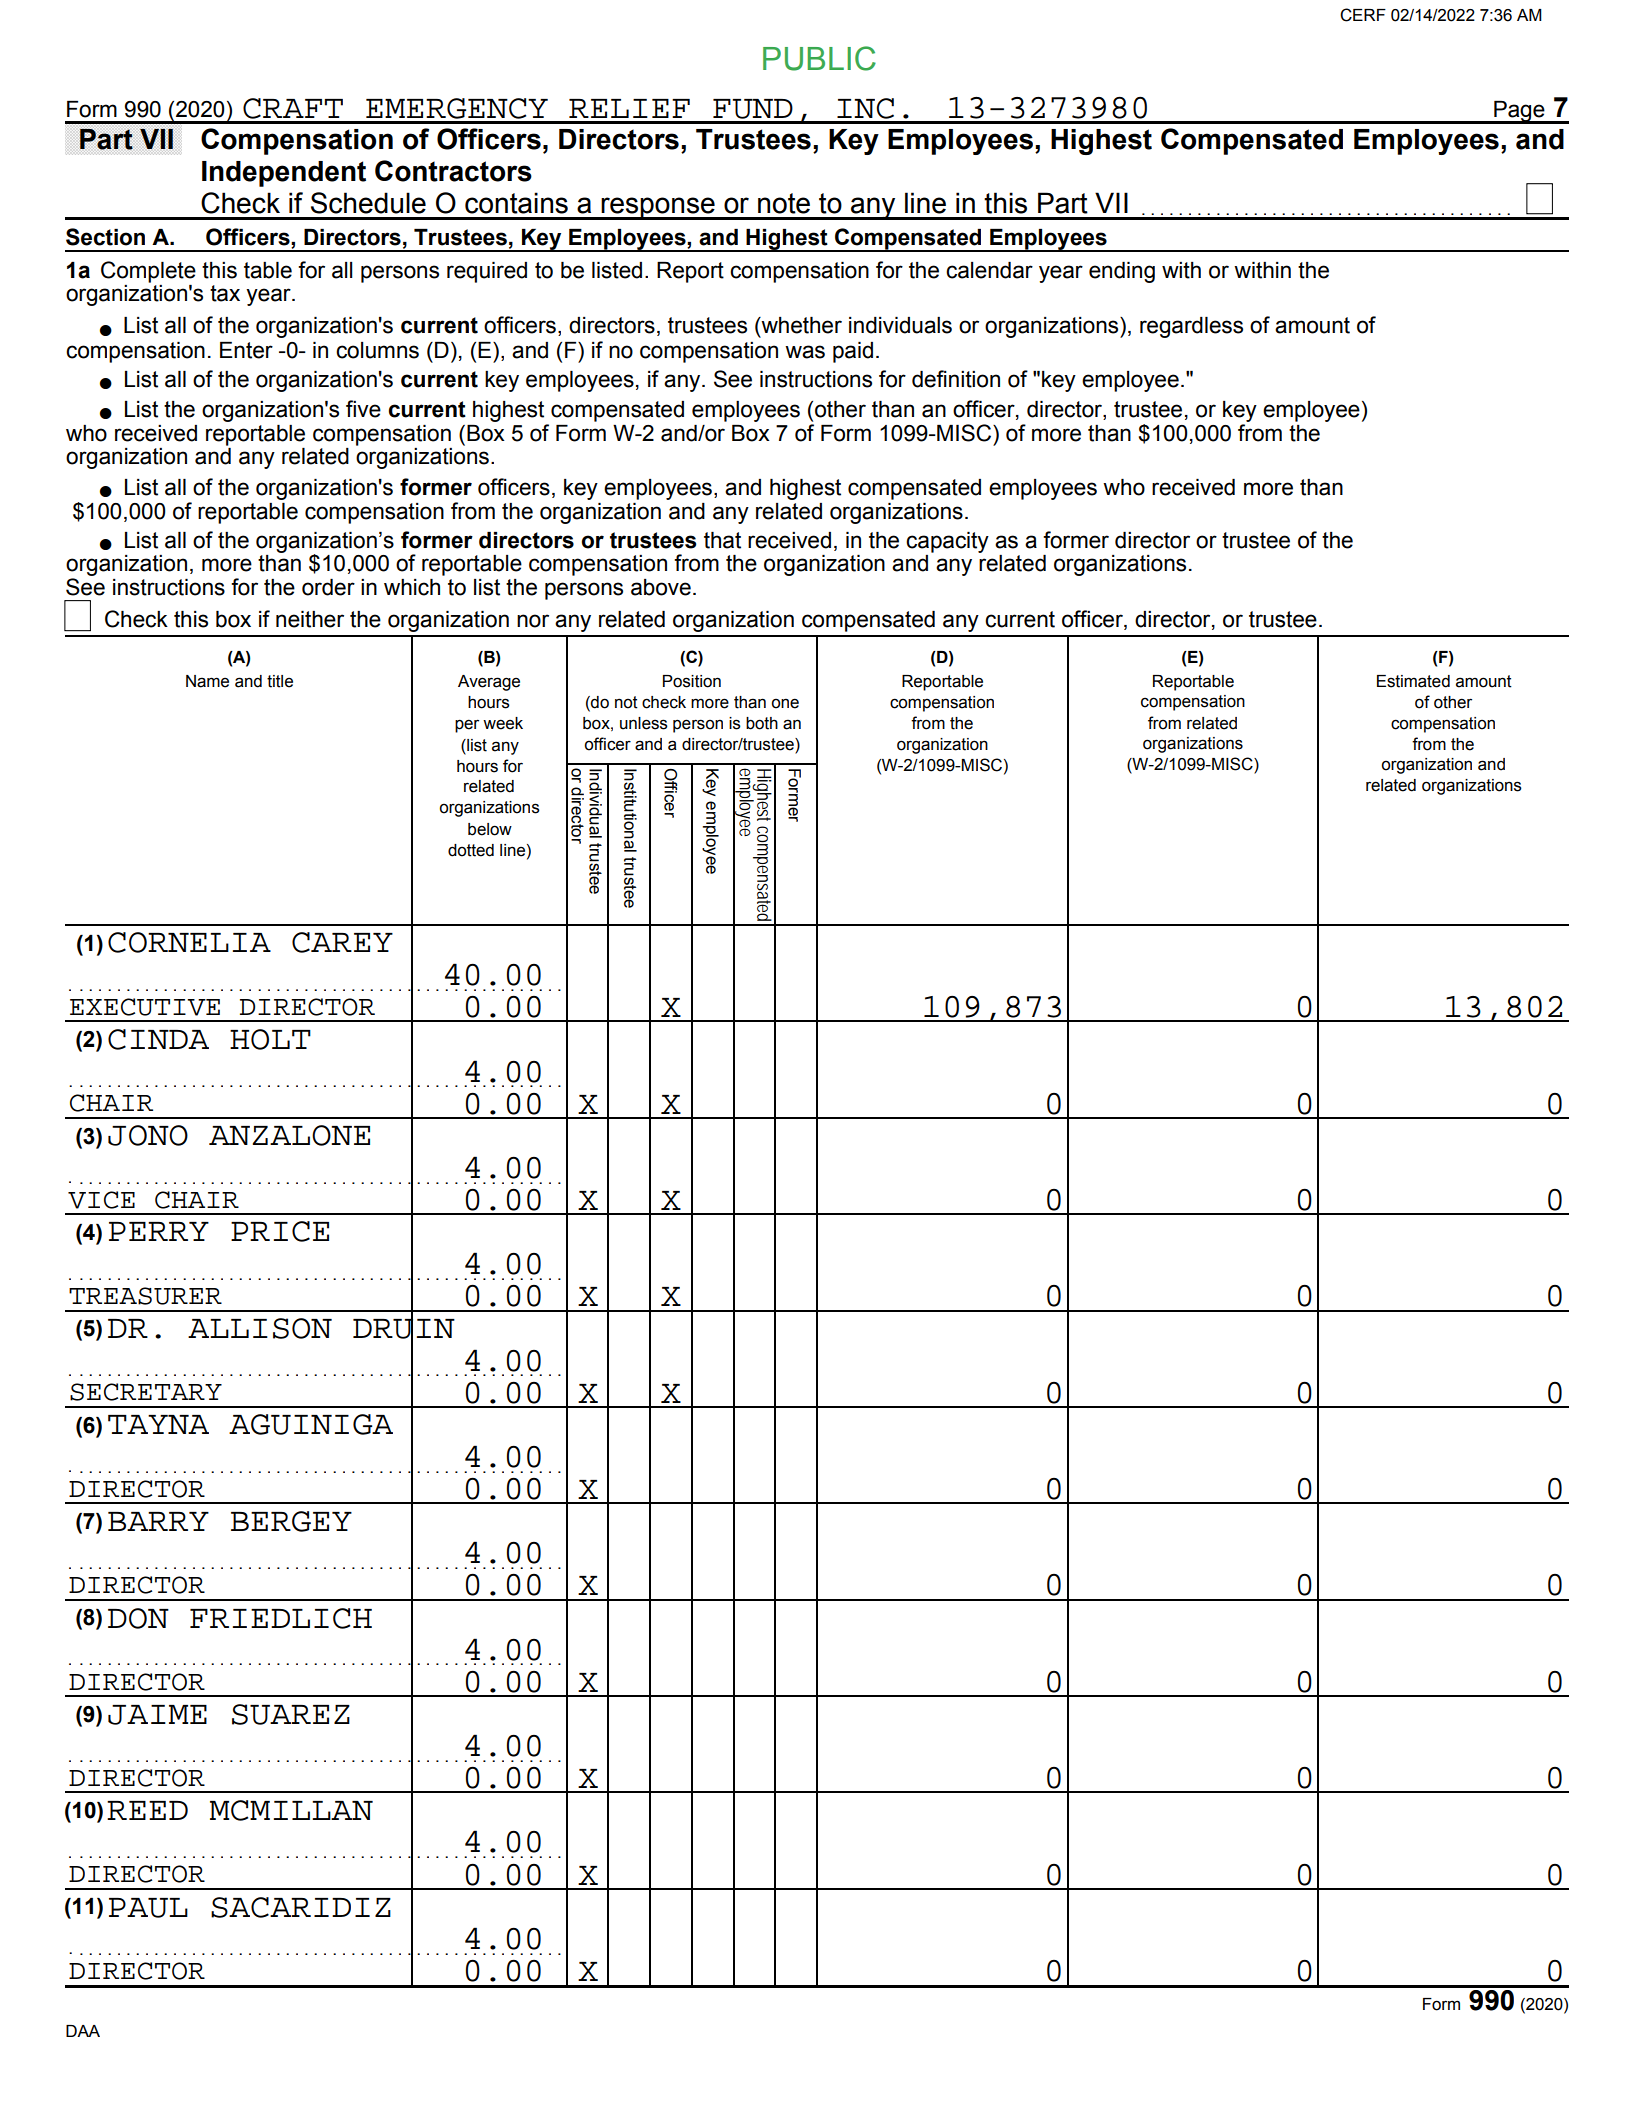 The height and width of the page is (2120, 1638). Describe the element at coordinates (819, 58) in the page. I see `PUBLIC` at that location.
